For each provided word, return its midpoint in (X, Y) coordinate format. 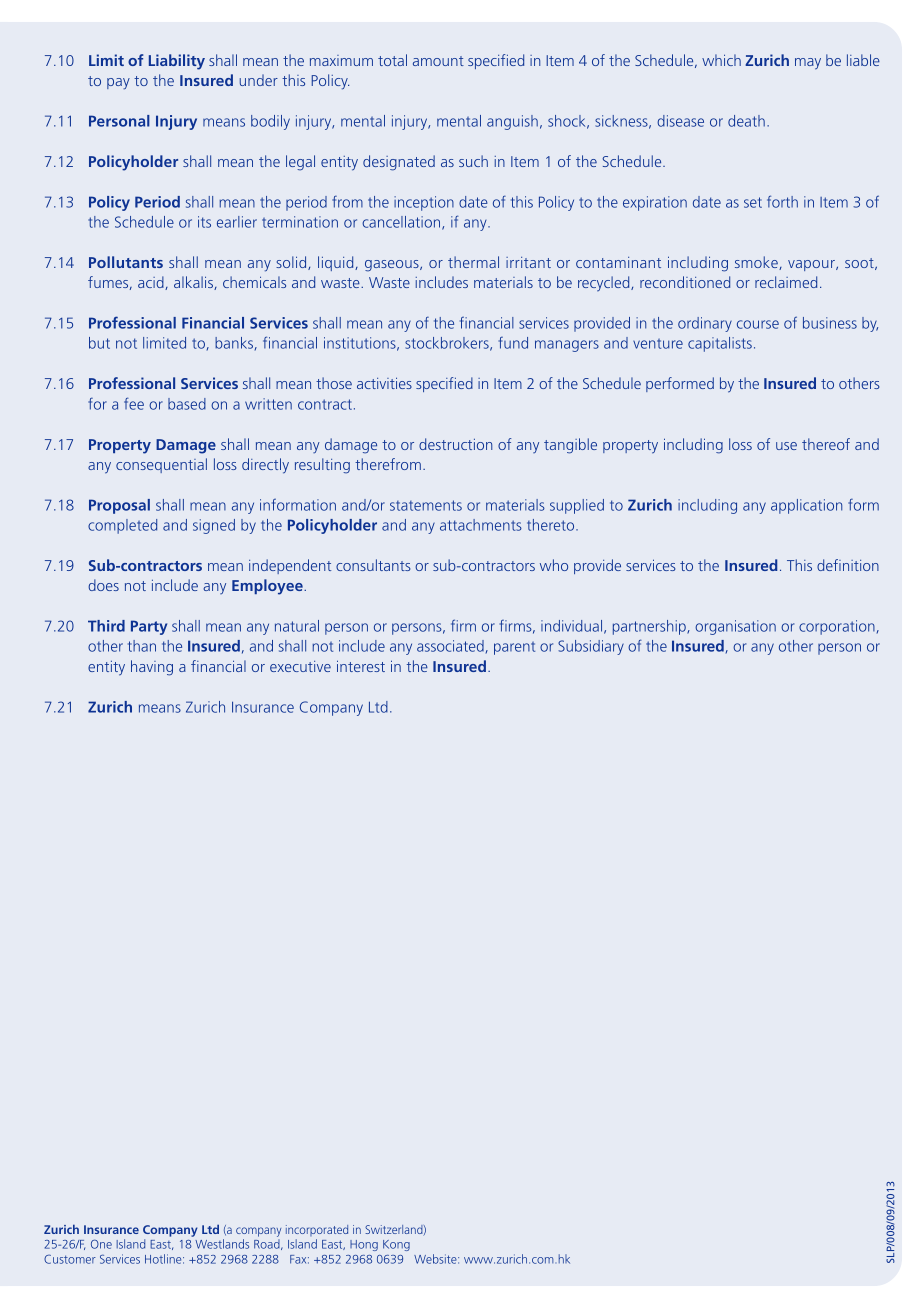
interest (361, 666)
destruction (455, 444)
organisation (735, 627)
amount (438, 61)
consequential (161, 465)
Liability (177, 62)
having (152, 668)
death (746, 121)
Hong (364, 1245)
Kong (396, 1245)
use (786, 446)
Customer (70, 1259)
